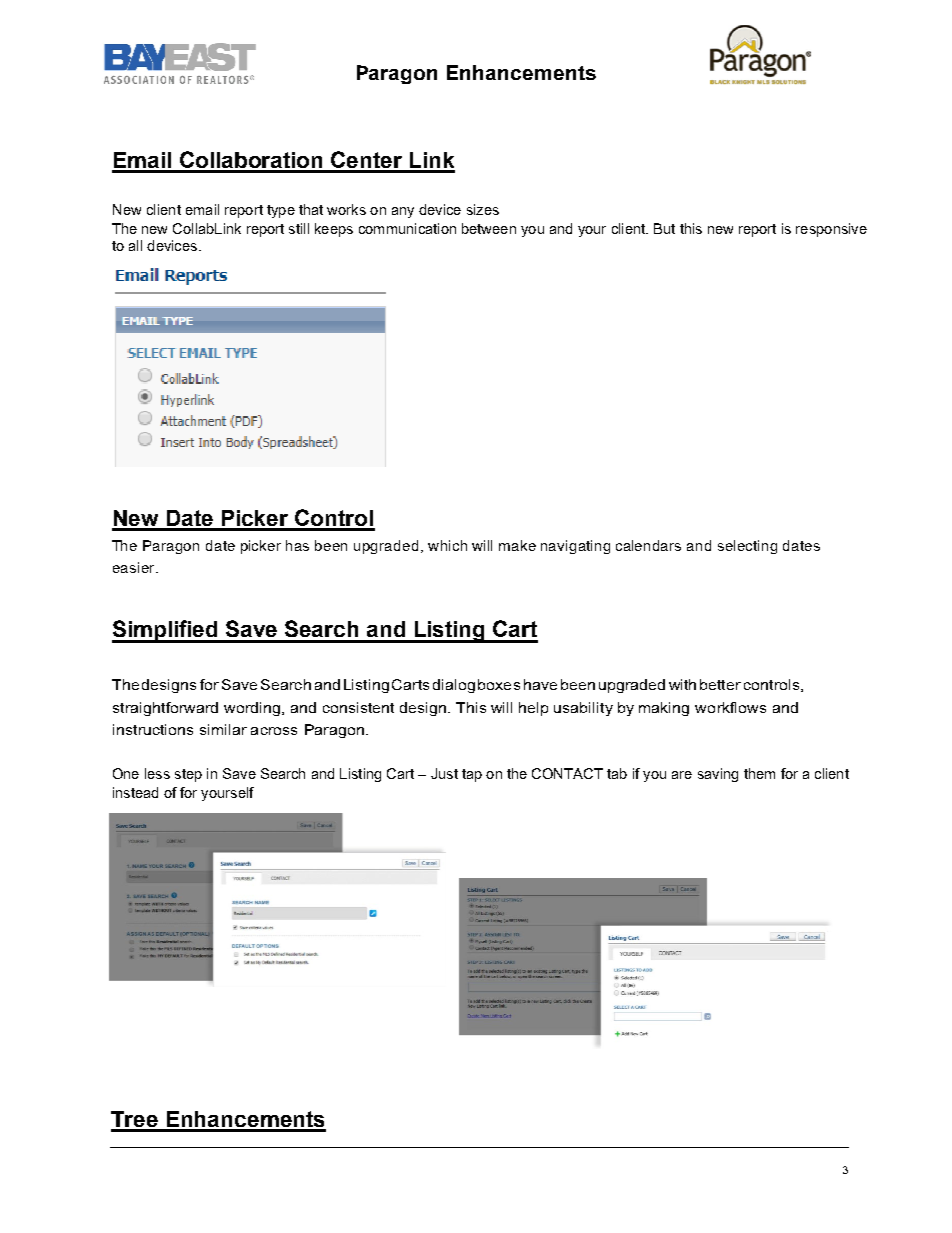 The width and height of the screenshot is (952, 1233). What do you see at coordinates (472, 775) in the screenshot?
I see `tap` at bounding box center [472, 775].
